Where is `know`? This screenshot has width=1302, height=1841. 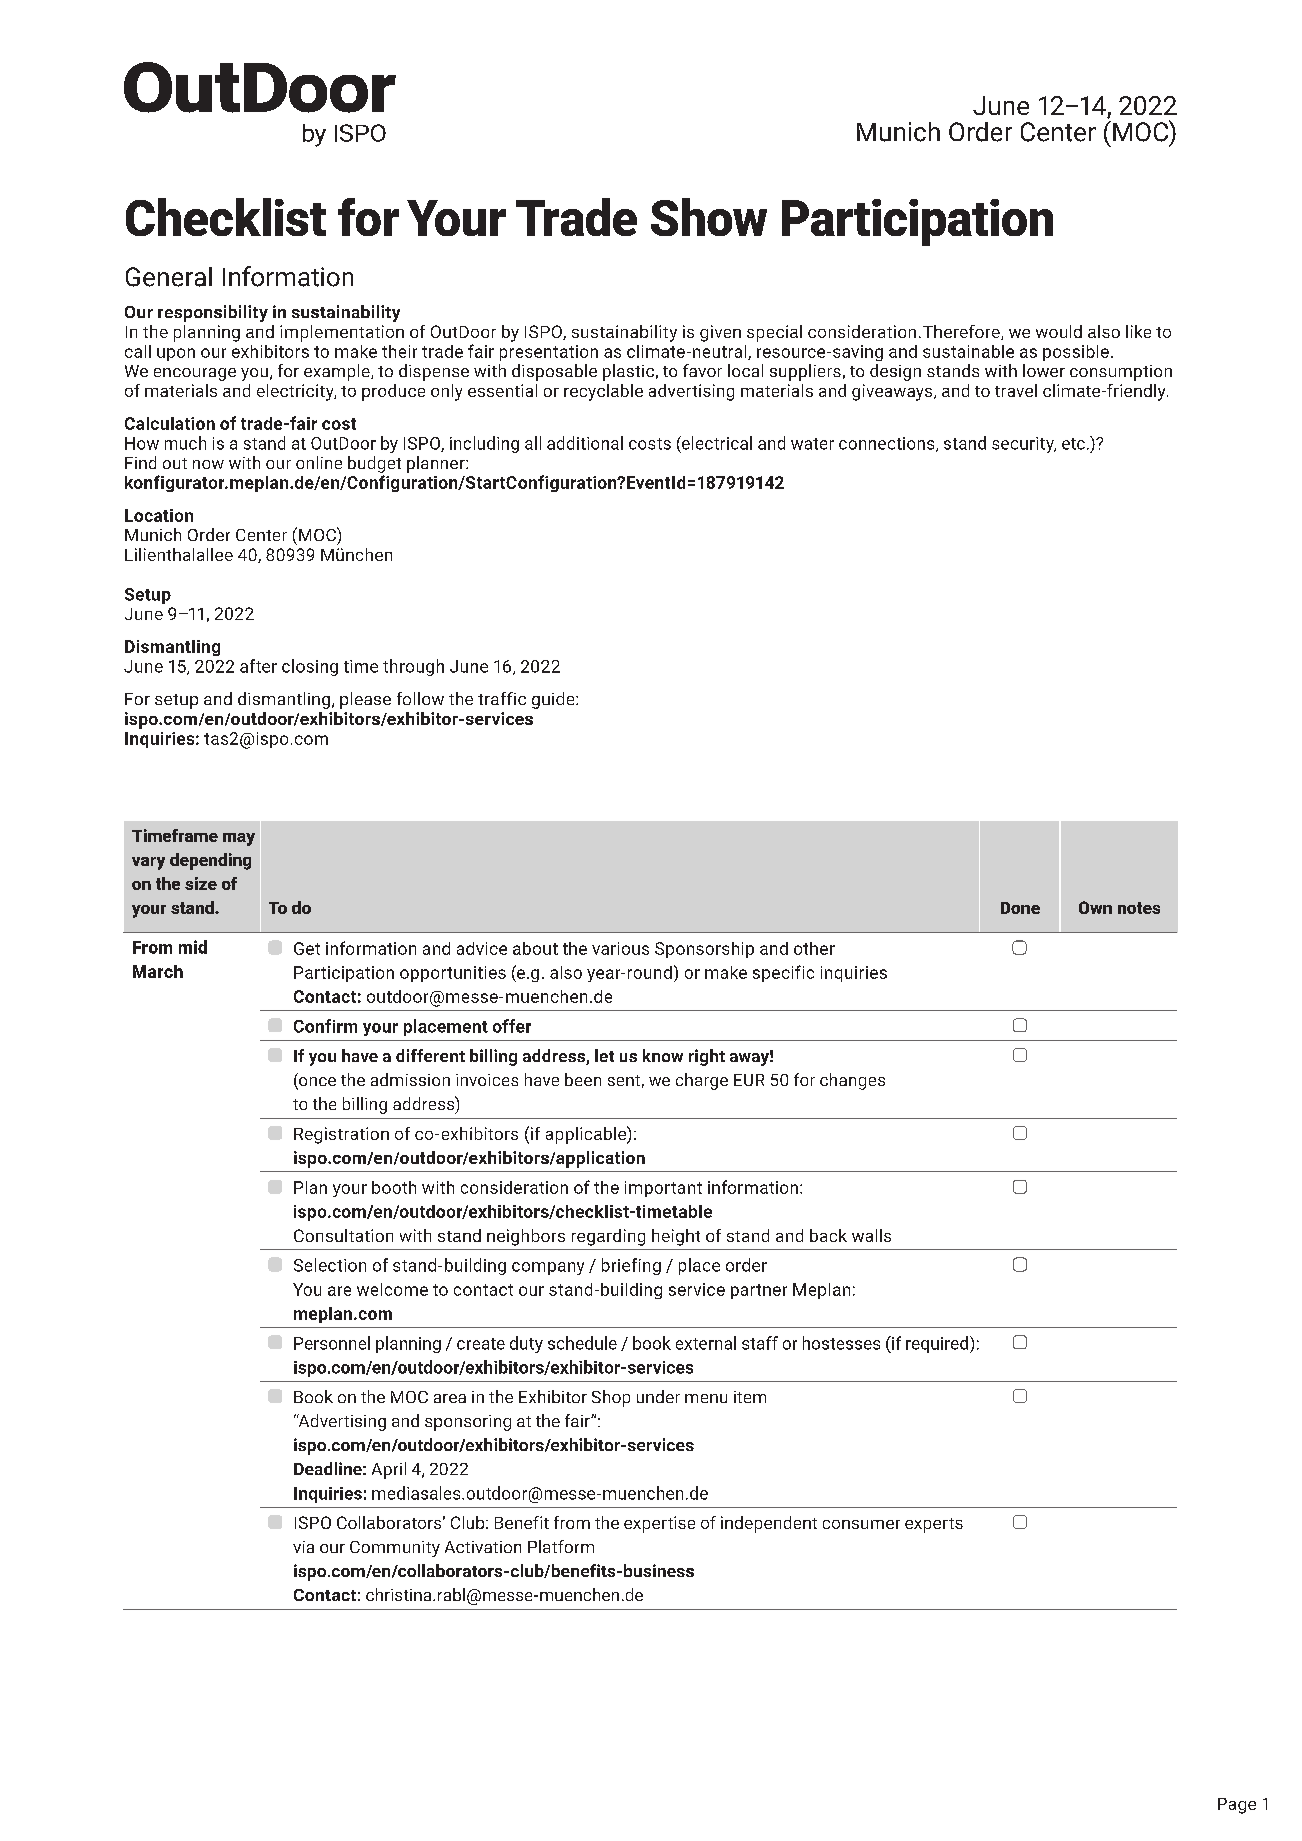
know is located at coordinates (663, 1055).
